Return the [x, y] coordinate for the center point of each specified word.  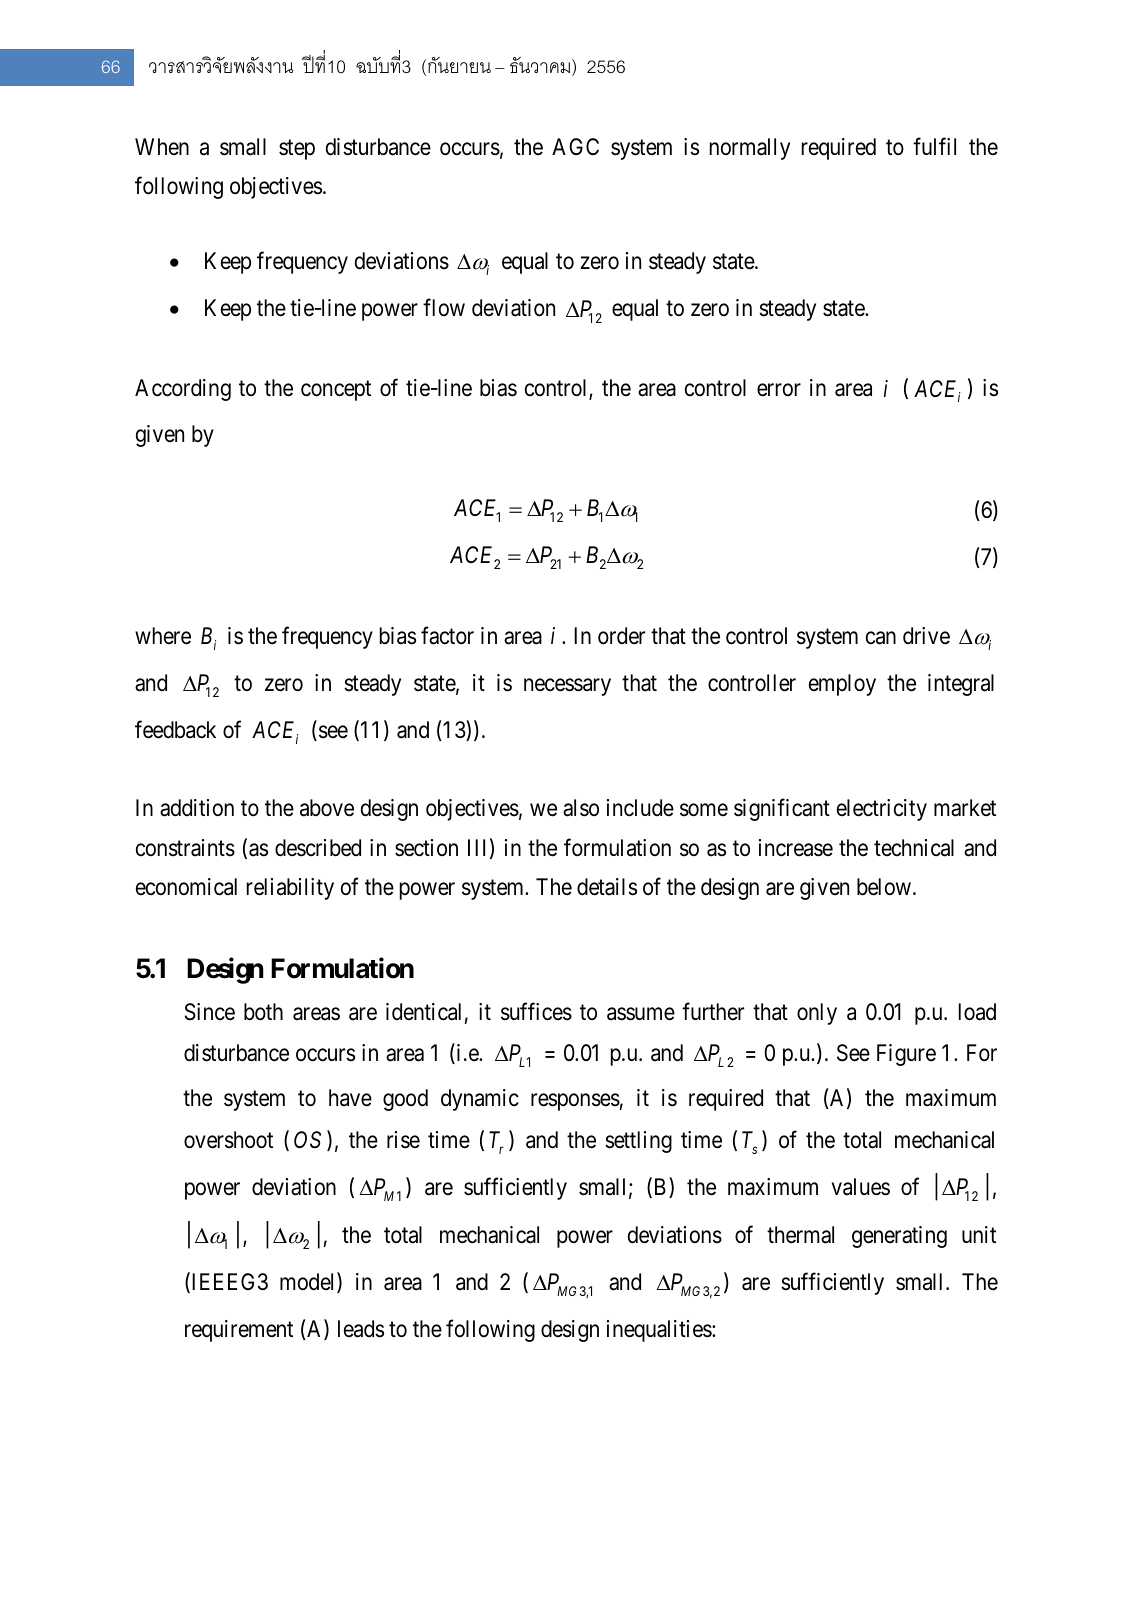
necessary [567, 687]
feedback [175, 730]
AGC [575, 146]
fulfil [934, 146]
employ [842, 685]
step [297, 150]
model [309, 1282]
